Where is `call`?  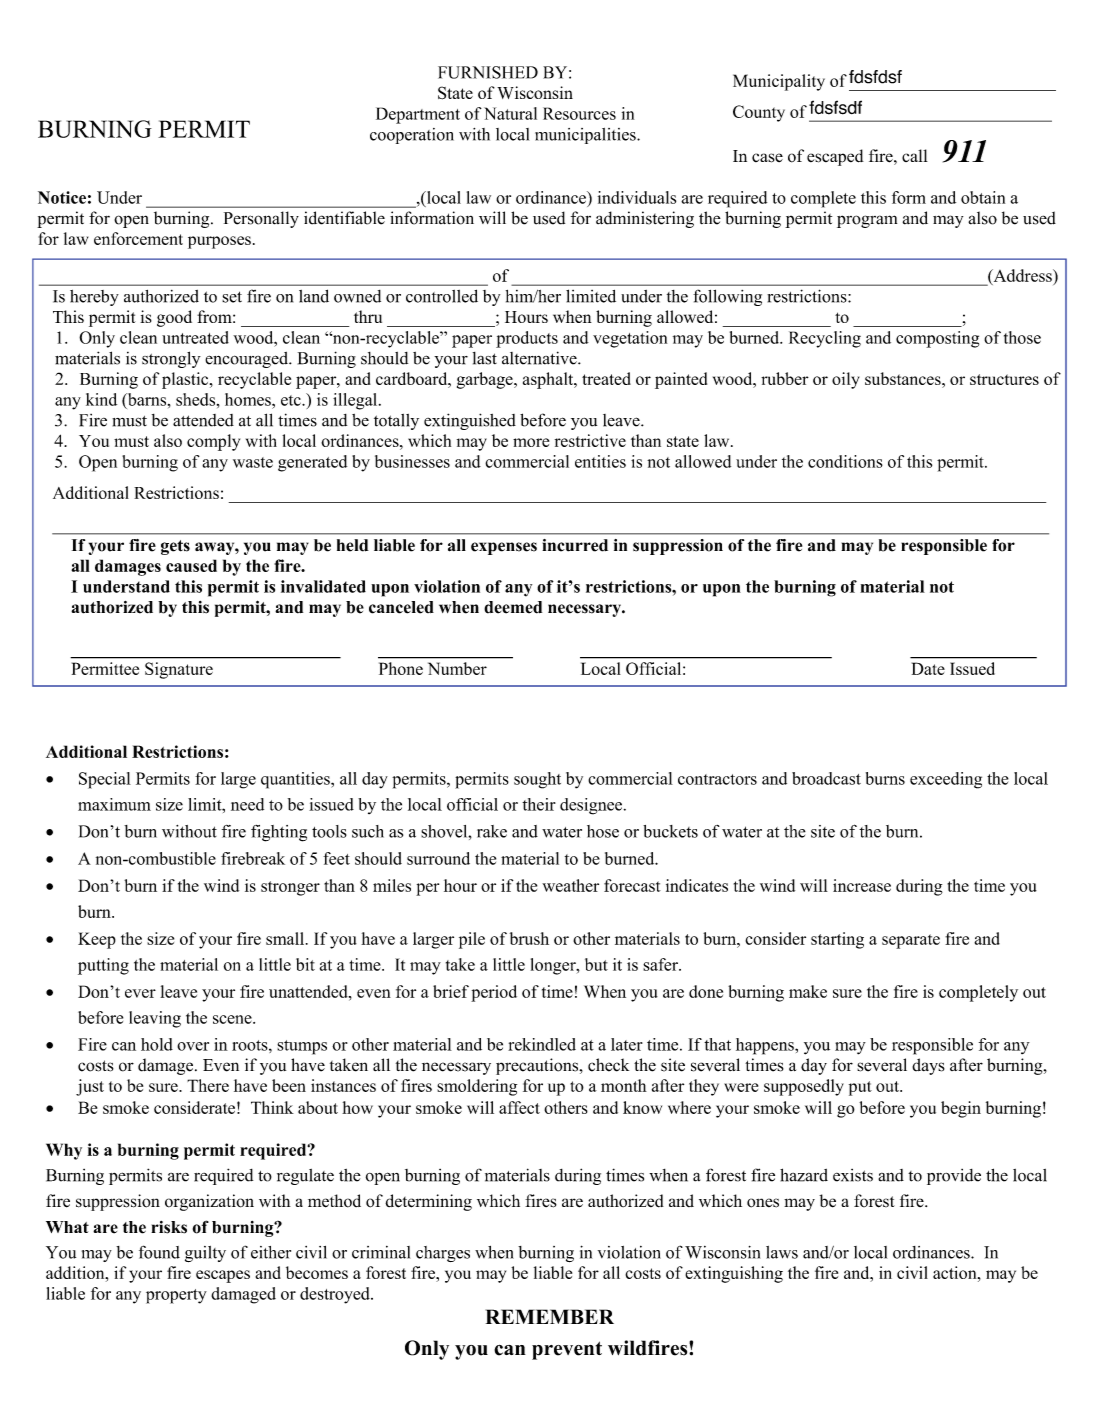 call is located at coordinates (915, 155).
